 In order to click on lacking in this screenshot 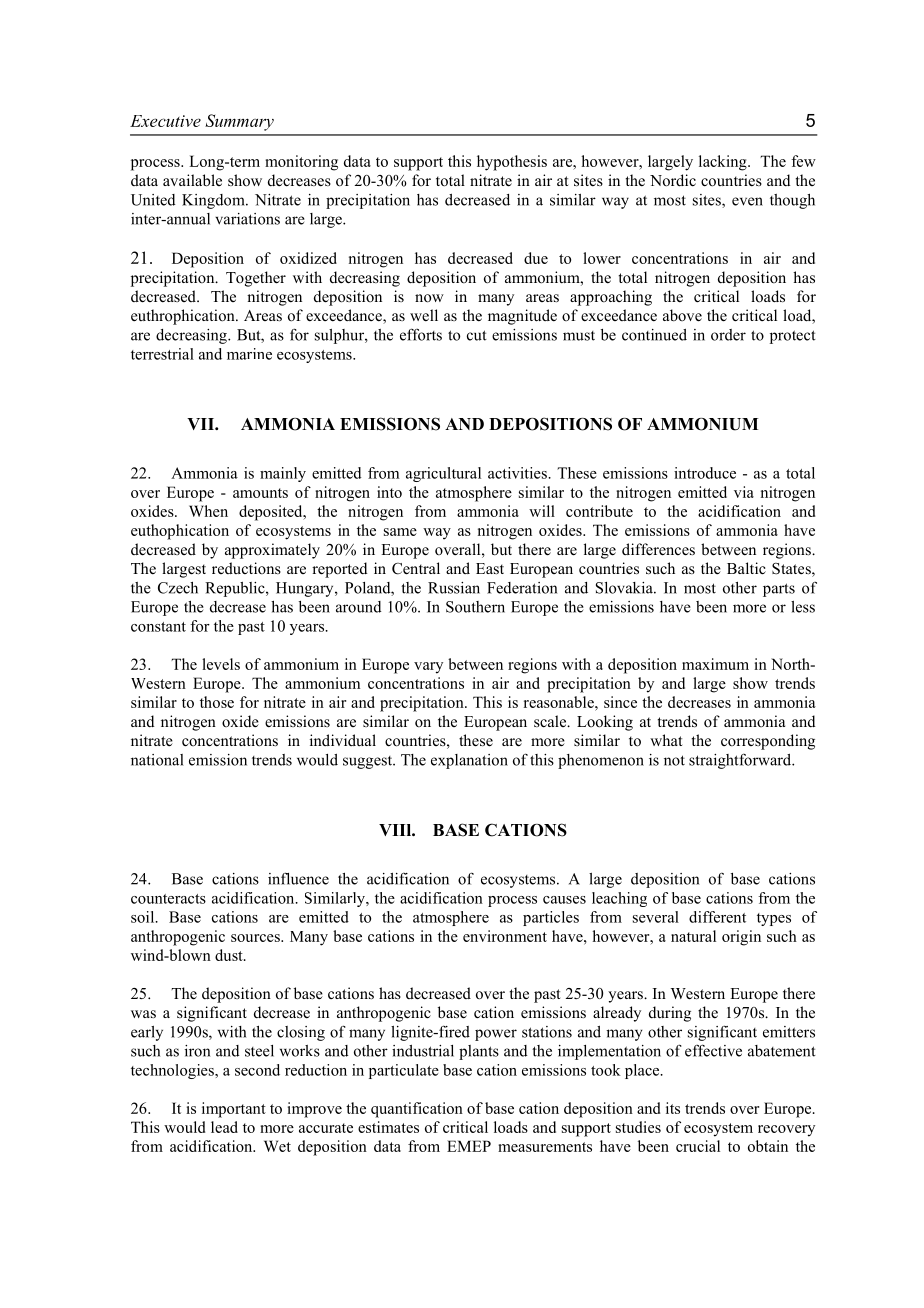, I will do `click(724, 163)`.
